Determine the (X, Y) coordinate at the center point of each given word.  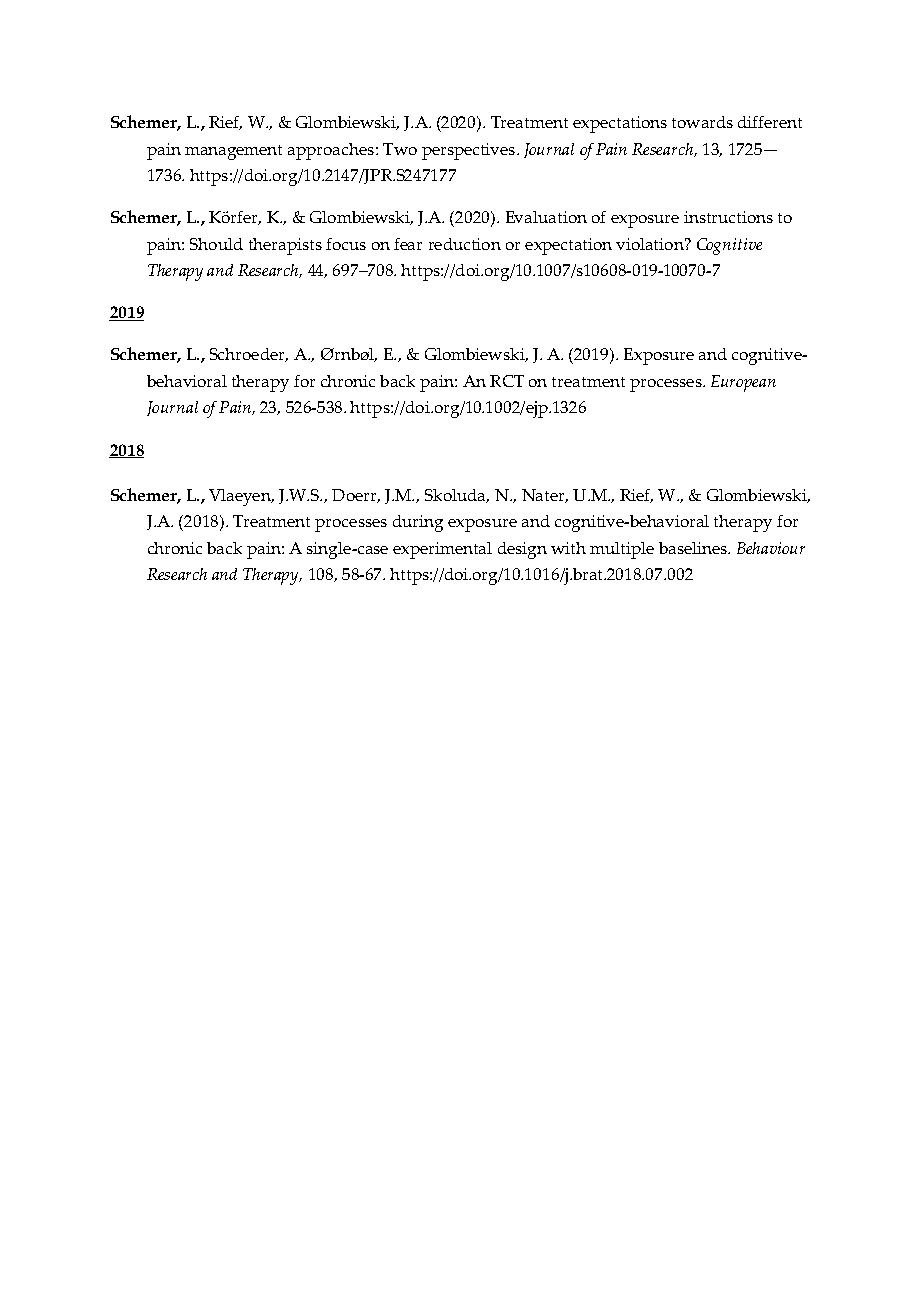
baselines (694, 548)
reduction (465, 244)
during (418, 523)
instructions (728, 217)
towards (702, 122)
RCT (507, 381)
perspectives (468, 151)
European (743, 383)
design (522, 550)
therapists (285, 246)
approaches (332, 151)
